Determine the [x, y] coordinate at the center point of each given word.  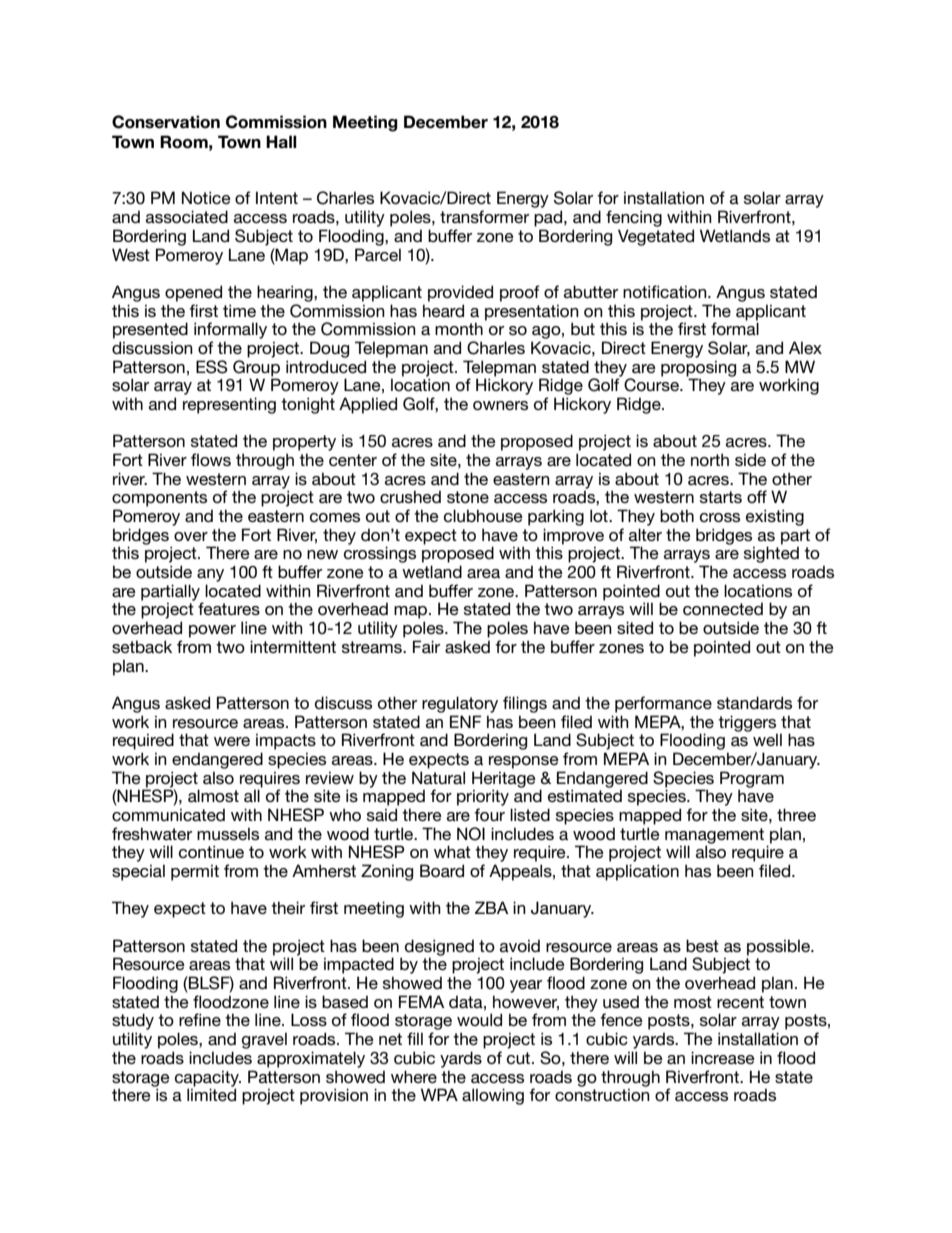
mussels [228, 833]
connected [723, 608]
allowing [493, 1096]
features [229, 608]
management [714, 837]
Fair [426, 646]
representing [229, 405]
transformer [484, 216]
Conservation [166, 122]
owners [500, 405]
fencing [634, 218]
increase [723, 1057]
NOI [471, 834]
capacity [208, 1079]
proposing [698, 369]
